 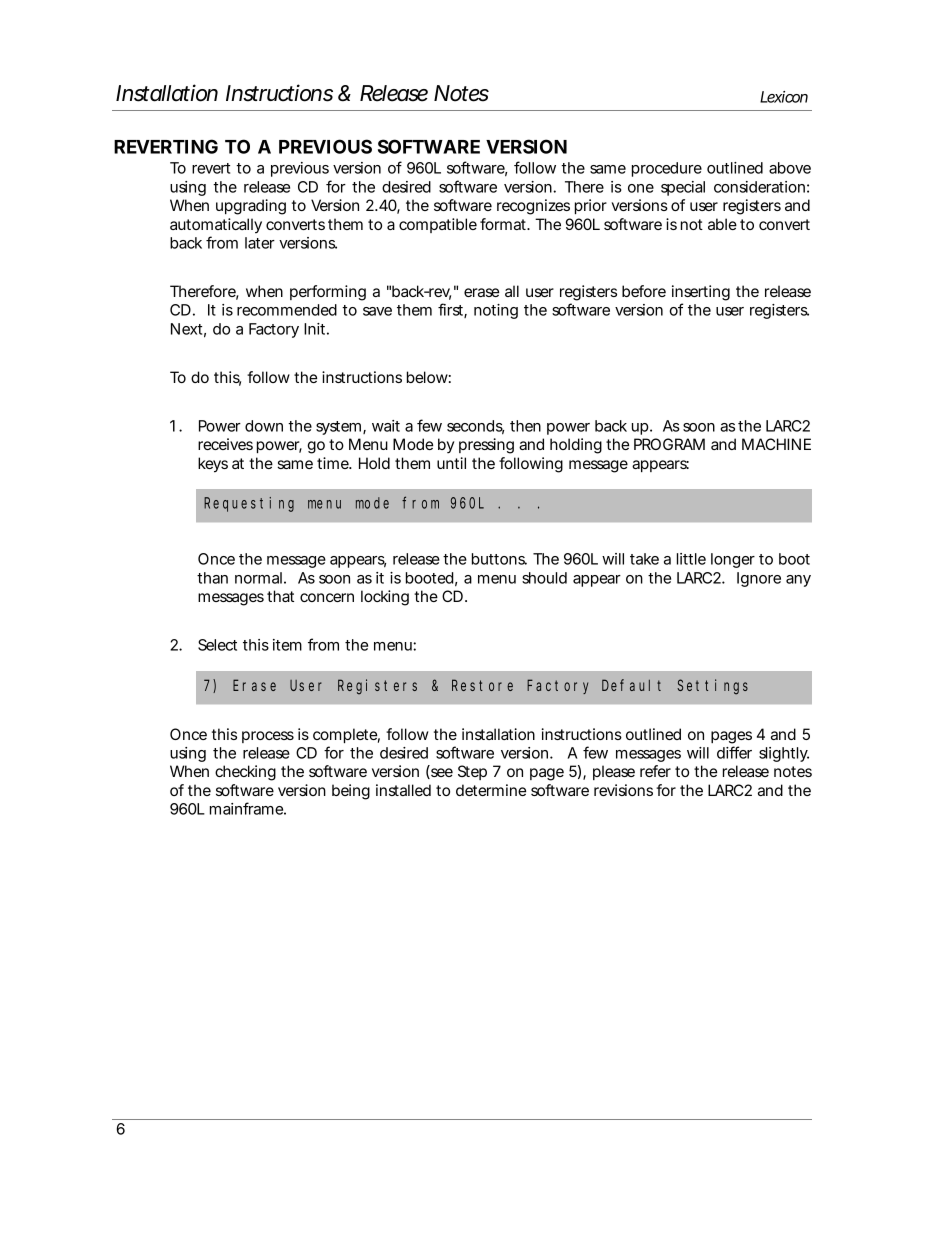 I want to click on item, so click(x=287, y=645).
